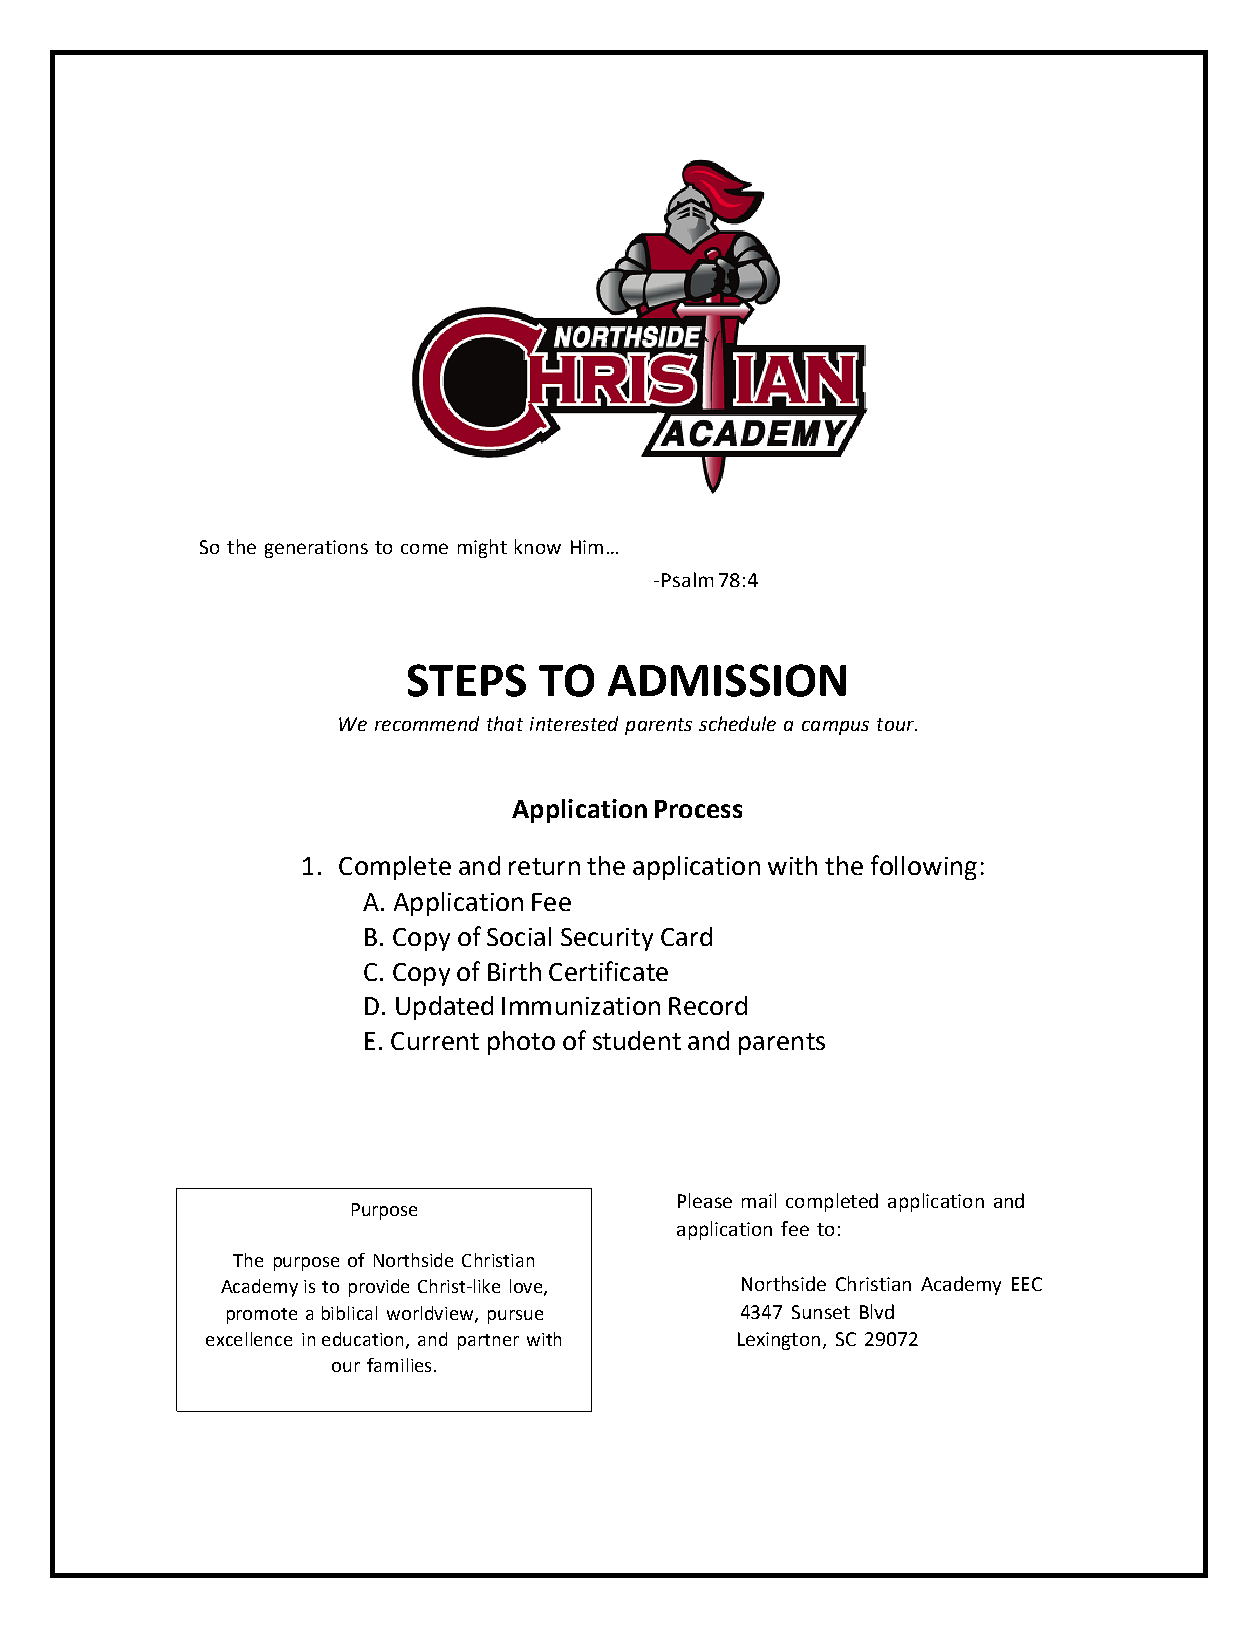  What do you see at coordinates (727, 680) in the screenshot?
I see `ADMISSION` at bounding box center [727, 680].
